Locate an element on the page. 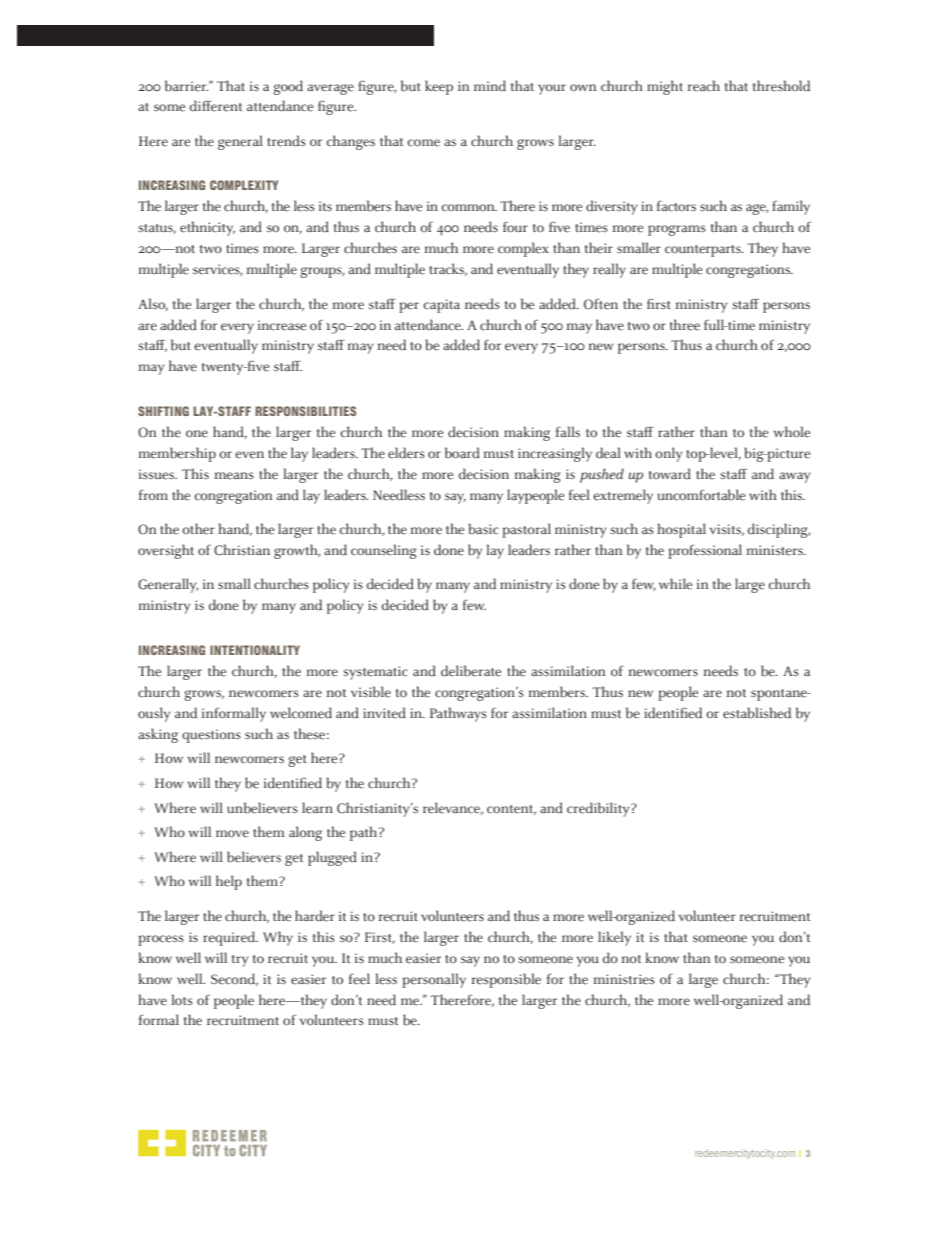 The height and width of the page is (1233, 952). mind is located at coordinates (490, 86).
